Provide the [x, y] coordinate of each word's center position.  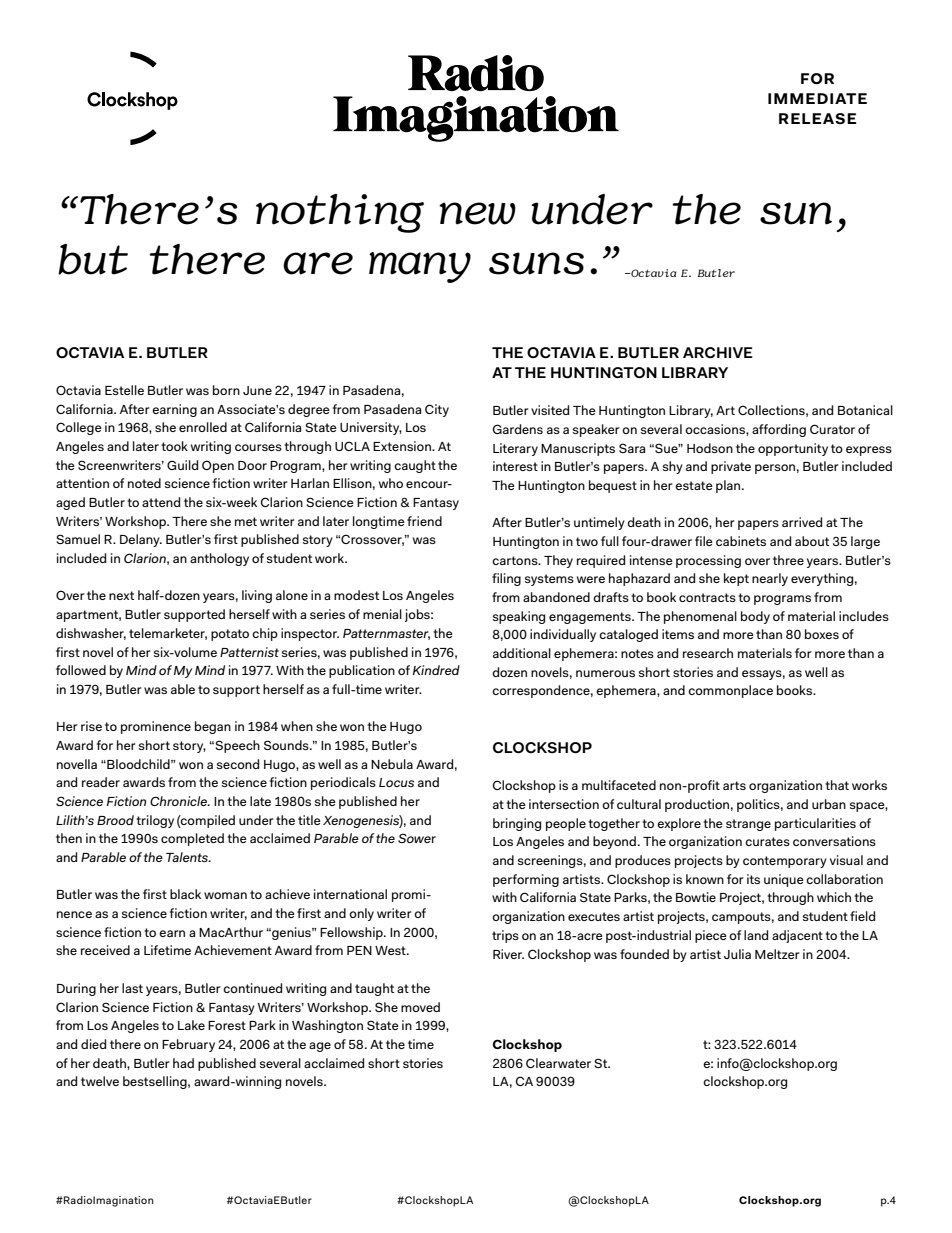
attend [161, 502]
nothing [340, 213]
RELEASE [817, 118]
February [188, 1045]
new [477, 213]
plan [729, 486]
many [420, 267]
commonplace [730, 691]
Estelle [124, 390]
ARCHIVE [718, 352]
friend [424, 521]
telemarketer [168, 634]
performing [526, 880]
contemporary [785, 862]
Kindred [436, 670]
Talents [188, 857]
